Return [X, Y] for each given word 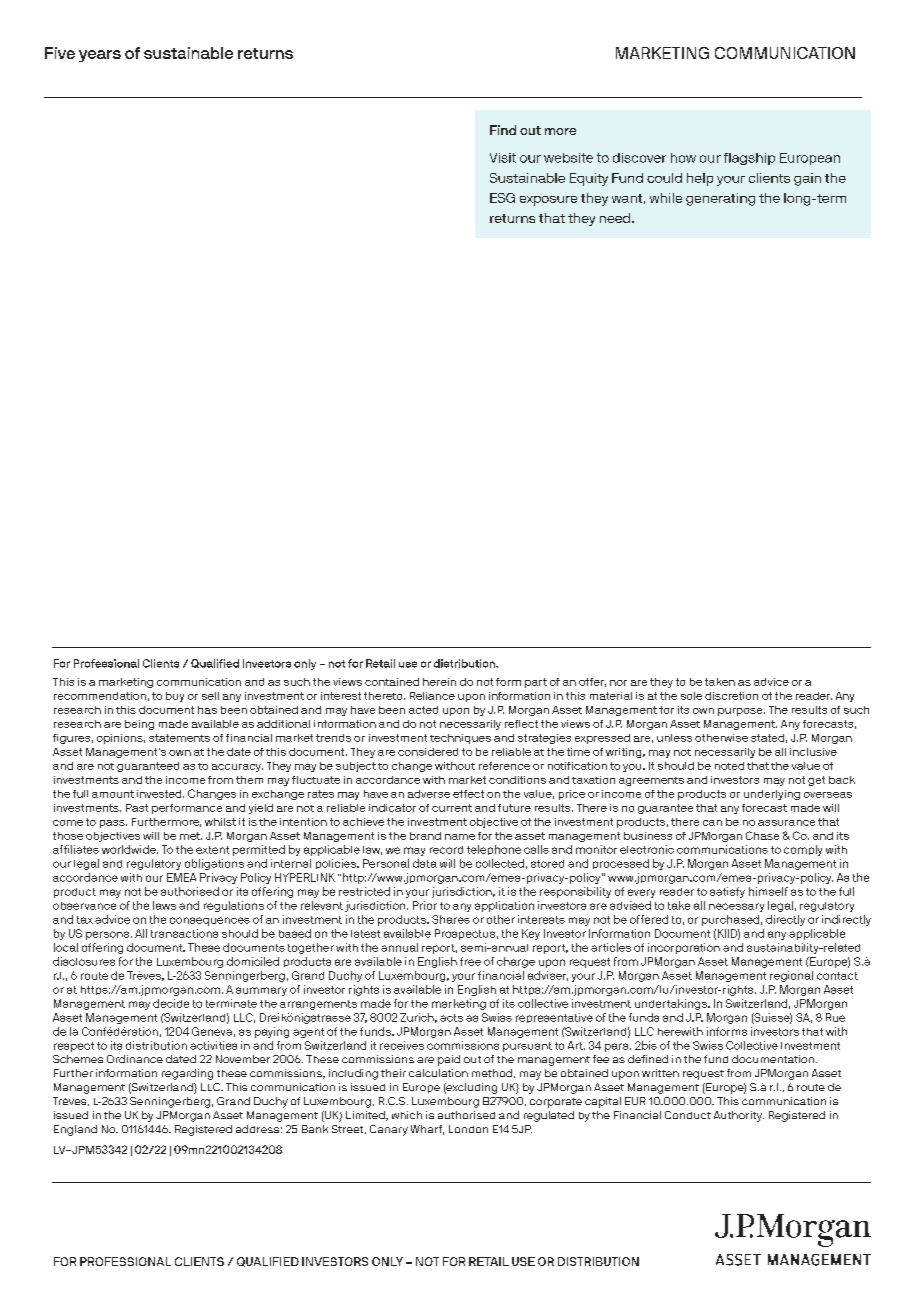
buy [175, 697]
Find [503, 130]
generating [720, 199]
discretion [731, 696]
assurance [786, 823]
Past [137, 808]
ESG [502, 198]
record [446, 850]
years [100, 56]
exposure [548, 201]
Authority [739, 1116]
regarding [187, 1074]
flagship [749, 159]
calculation [438, 1073]
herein [439, 682]
